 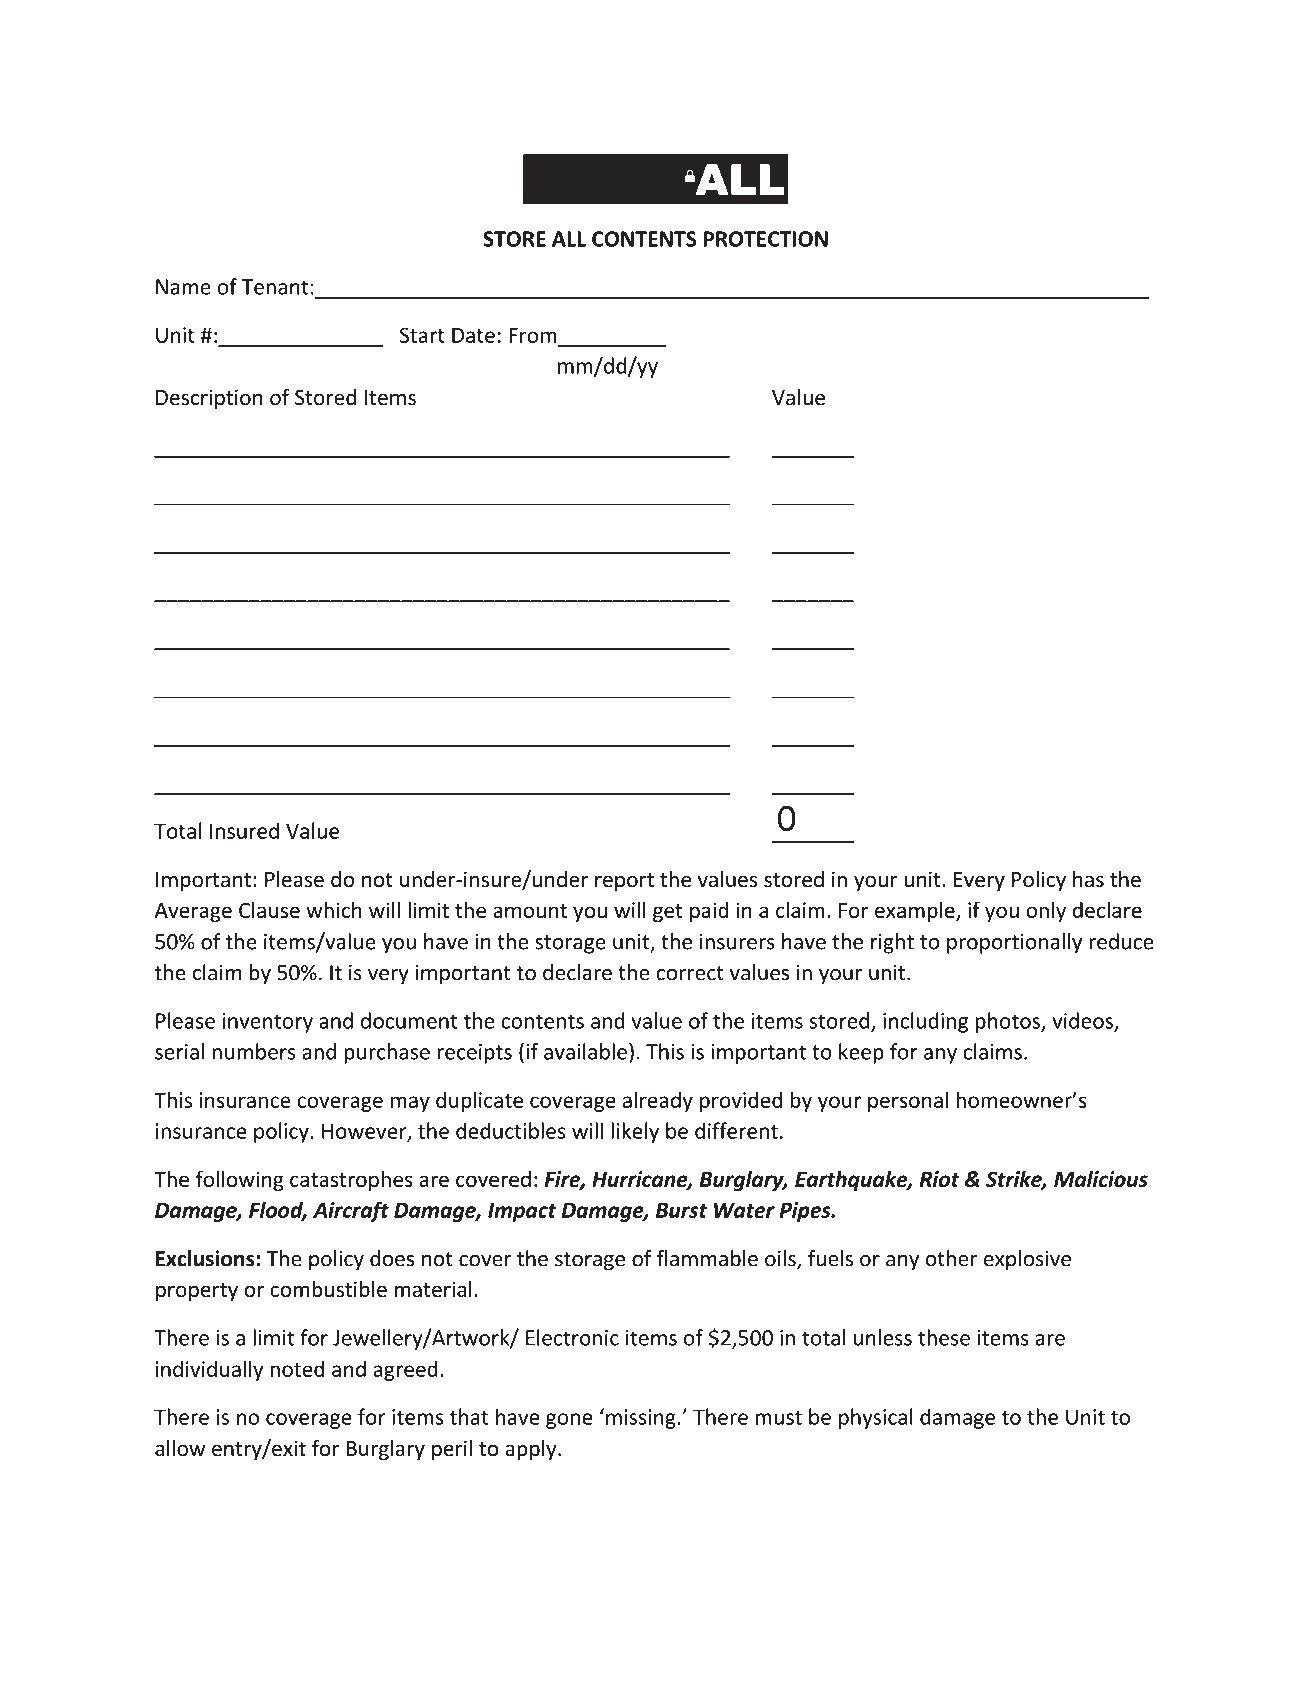 I want to click on Clause, so click(x=269, y=909).
